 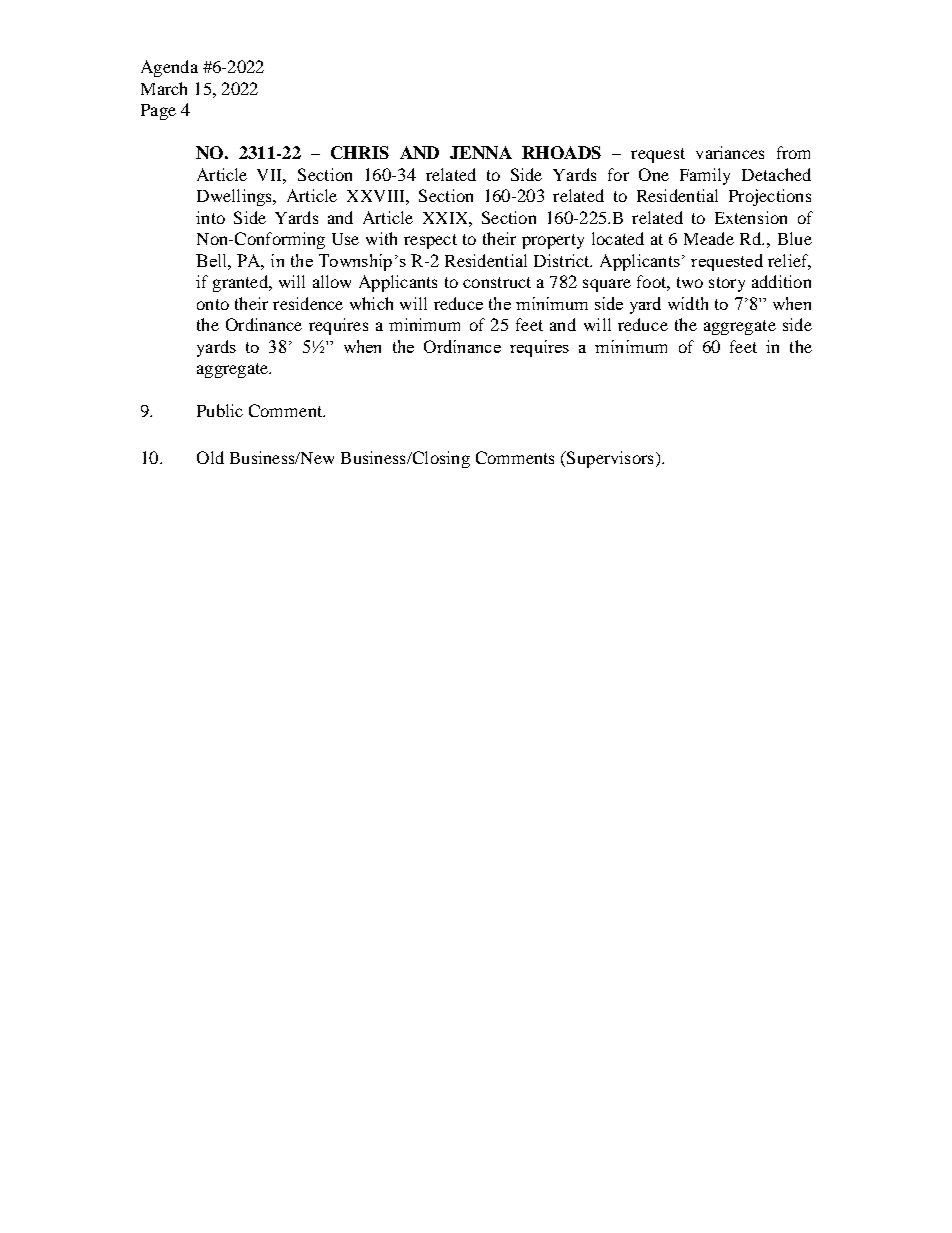 What do you see at coordinates (690, 282) in the document?
I see `two` at bounding box center [690, 282].
